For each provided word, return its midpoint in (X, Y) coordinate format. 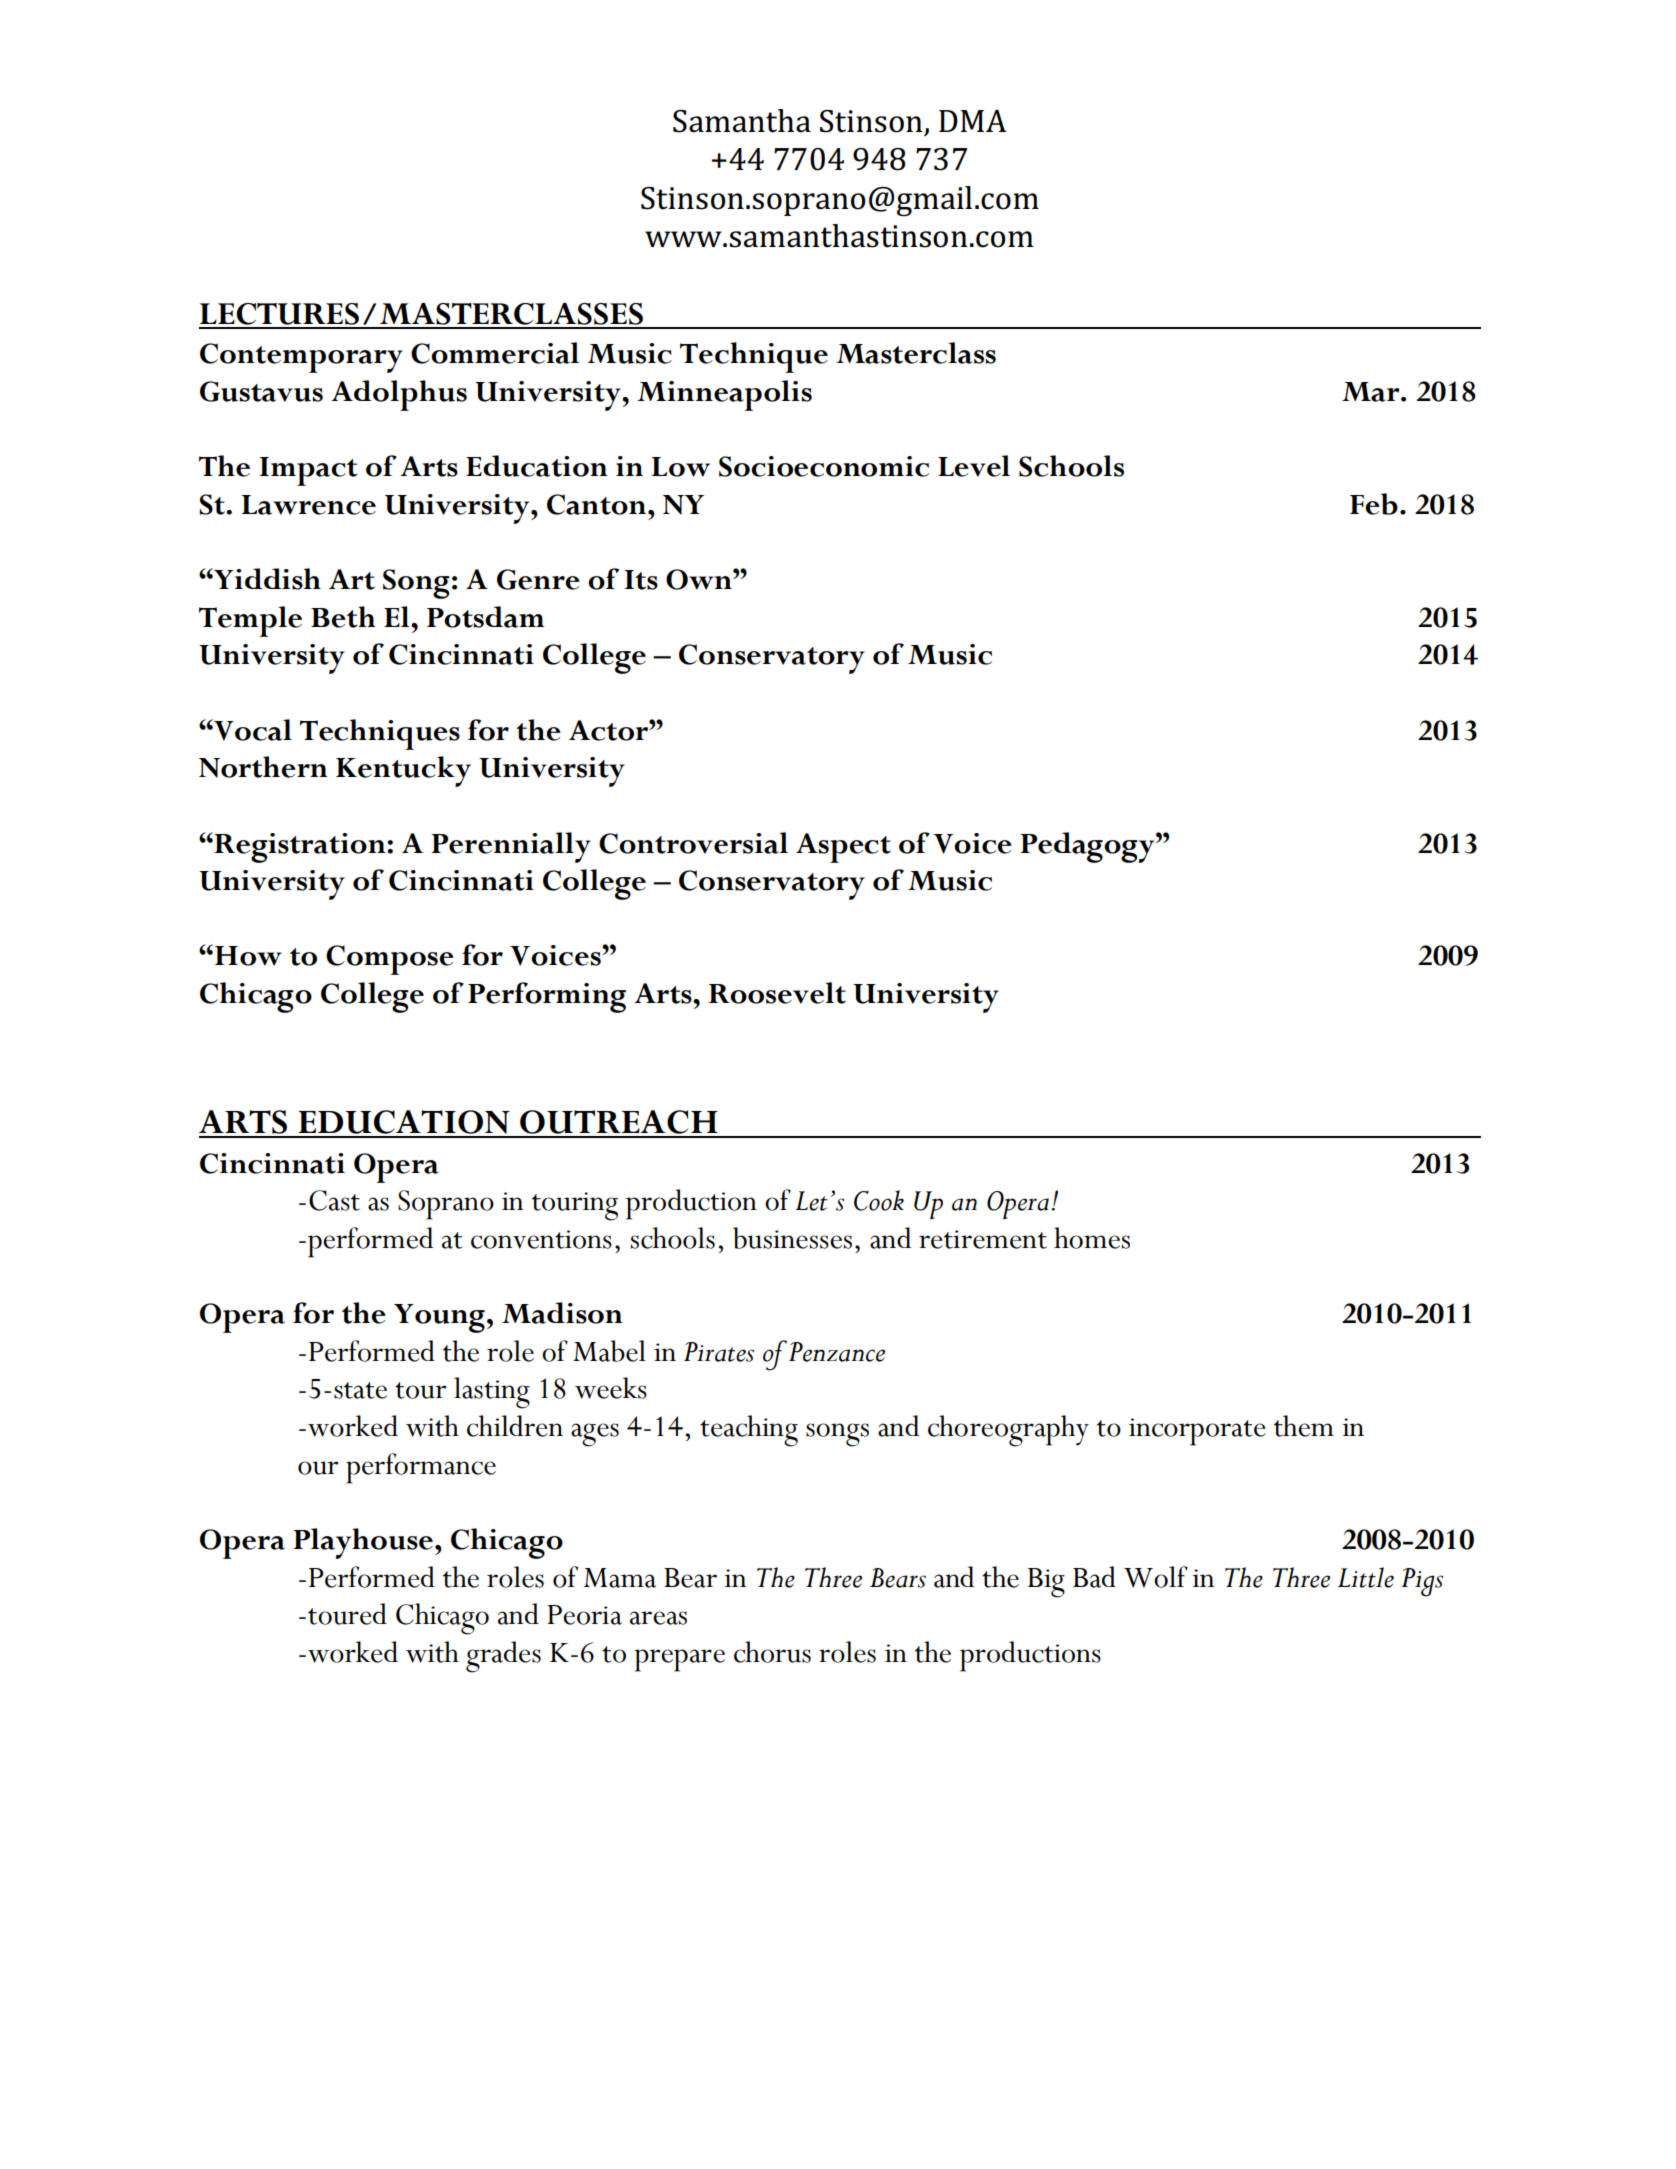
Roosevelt (777, 993)
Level (974, 466)
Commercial (495, 353)
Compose (390, 960)
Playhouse (363, 1543)
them (1304, 1426)
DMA (973, 121)
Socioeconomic (824, 466)
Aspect (843, 848)
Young (439, 1318)
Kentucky (403, 771)
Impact (308, 471)
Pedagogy (1088, 847)
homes (1092, 1238)
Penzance (837, 1352)
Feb (1374, 504)
